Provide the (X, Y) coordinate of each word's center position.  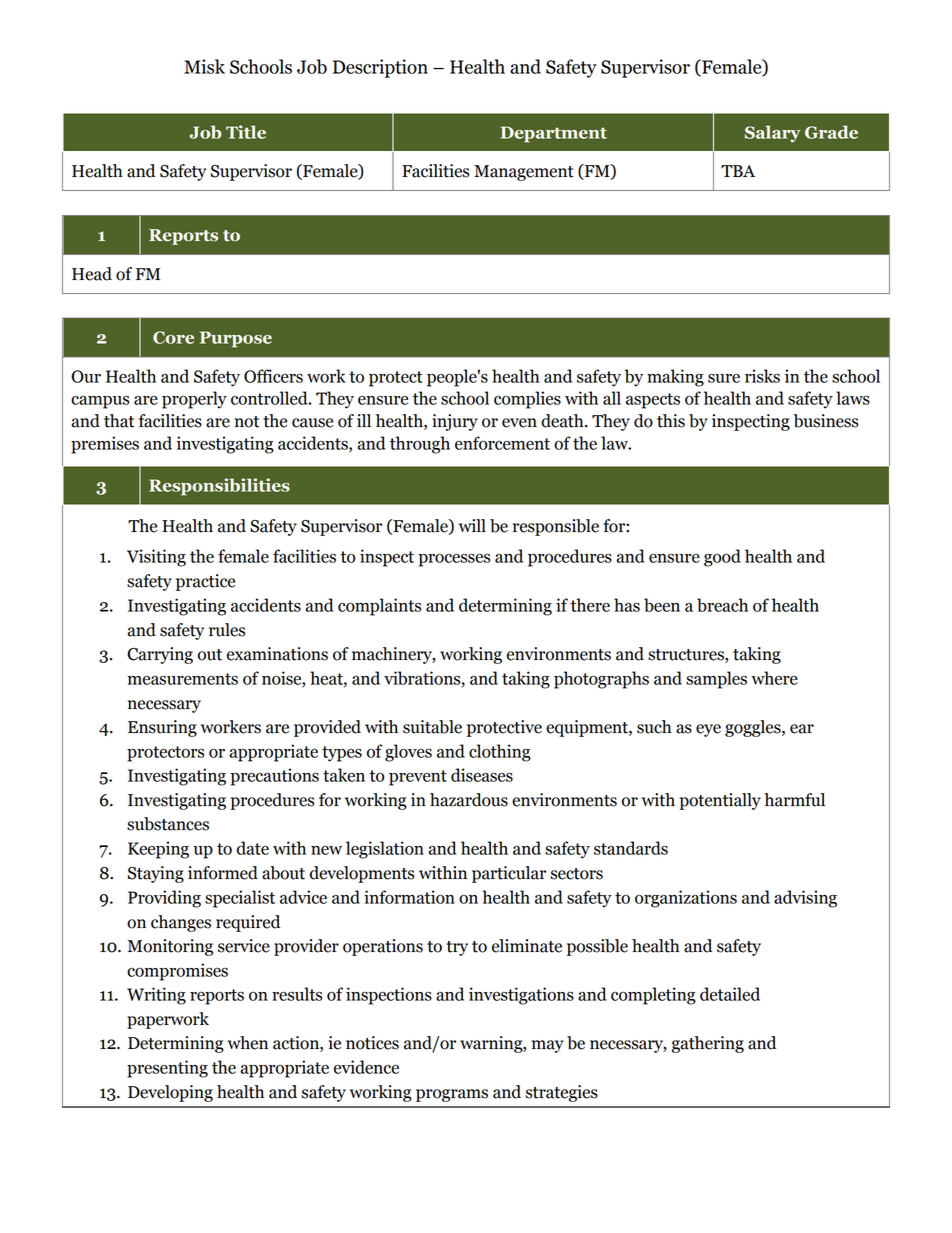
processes (454, 560)
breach (722, 605)
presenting (167, 1069)
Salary (772, 134)
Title (246, 132)
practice (205, 582)
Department (553, 134)
